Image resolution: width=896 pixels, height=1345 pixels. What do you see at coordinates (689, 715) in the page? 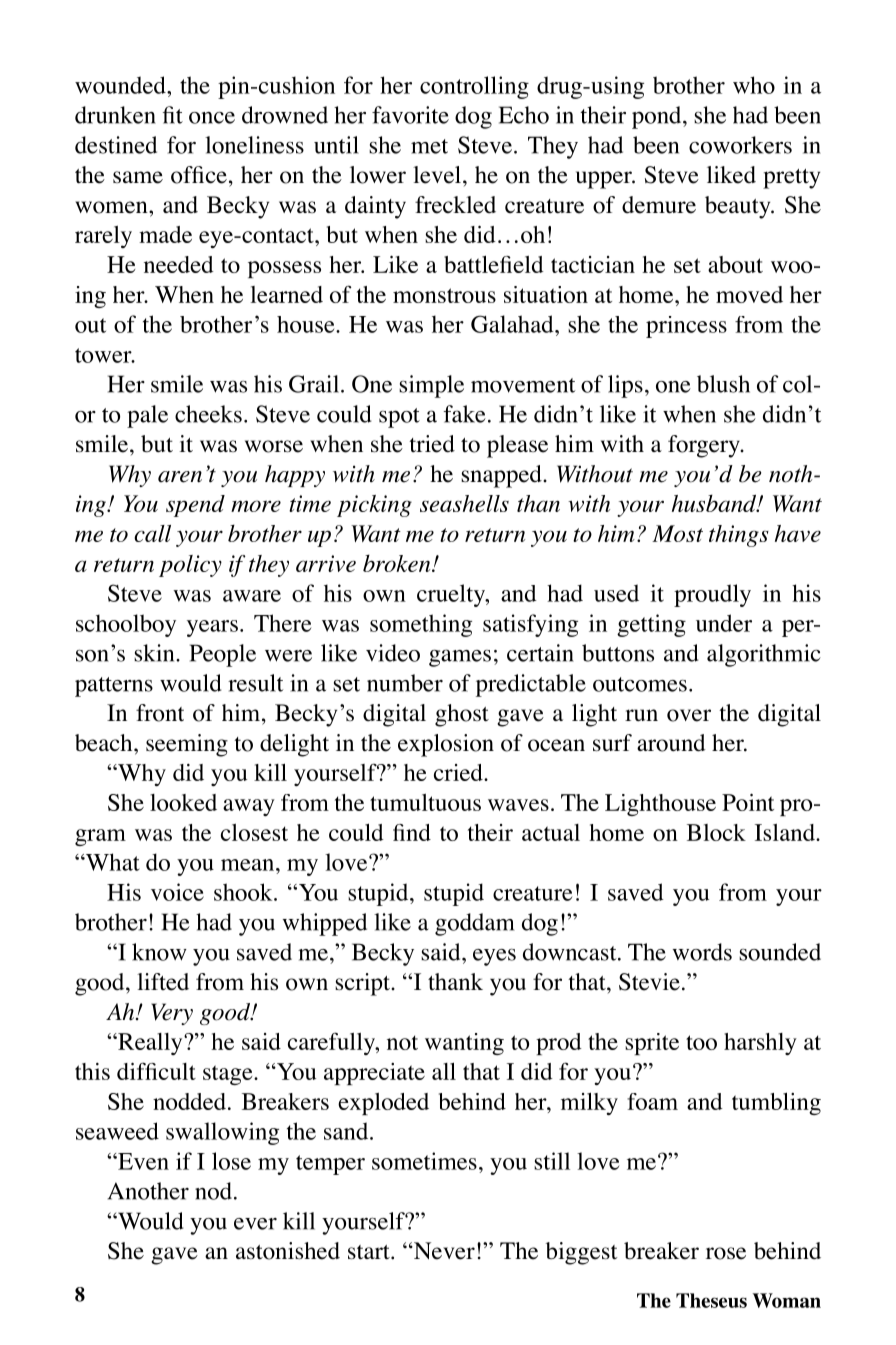
I see `over` at bounding box center [689, 715].
